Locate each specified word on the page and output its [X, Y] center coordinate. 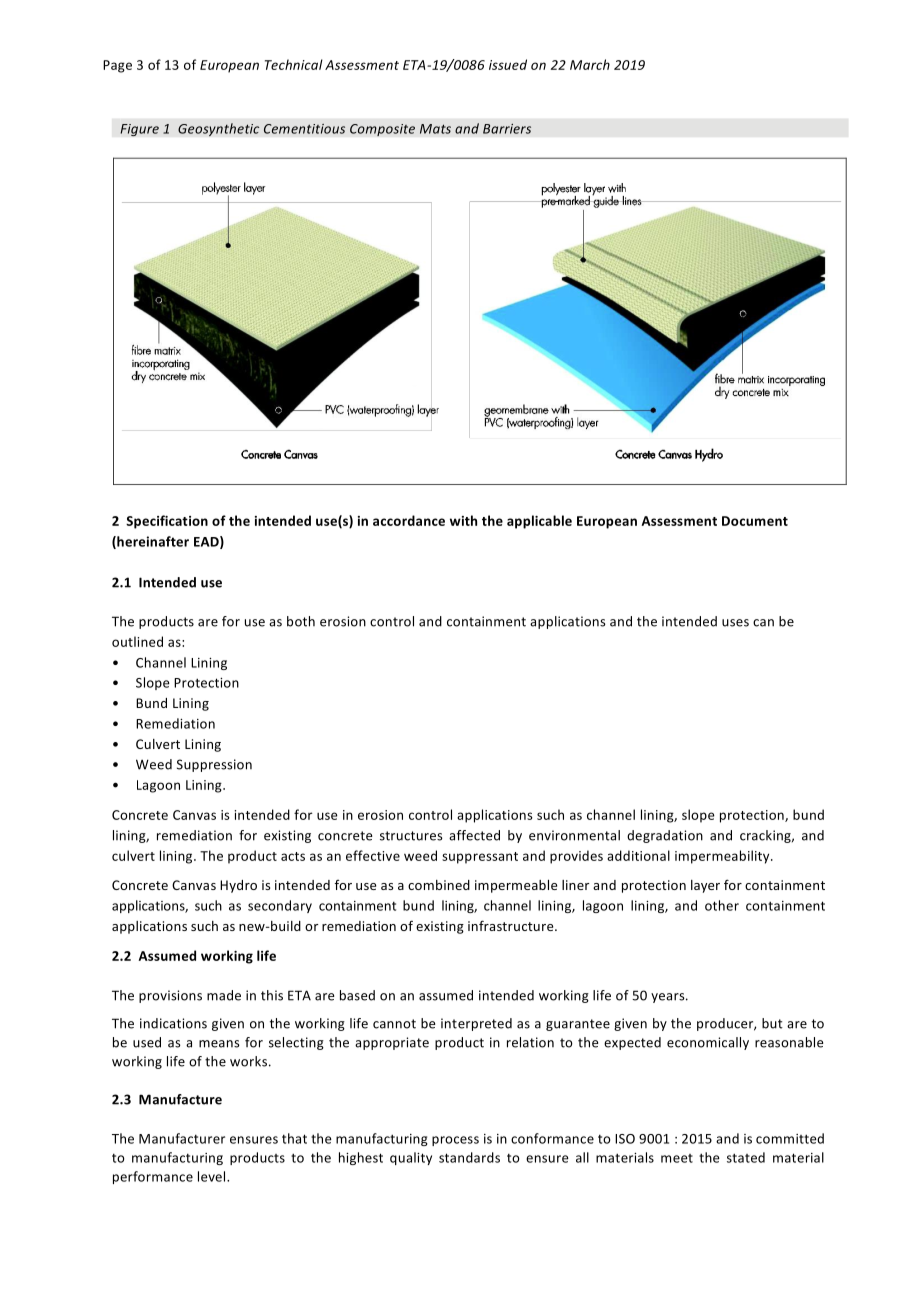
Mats [435, 129]
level [213, 1176]
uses [735, 623]
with [463, 520]
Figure [139, 130]
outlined [137, 641]
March [590, 64]
